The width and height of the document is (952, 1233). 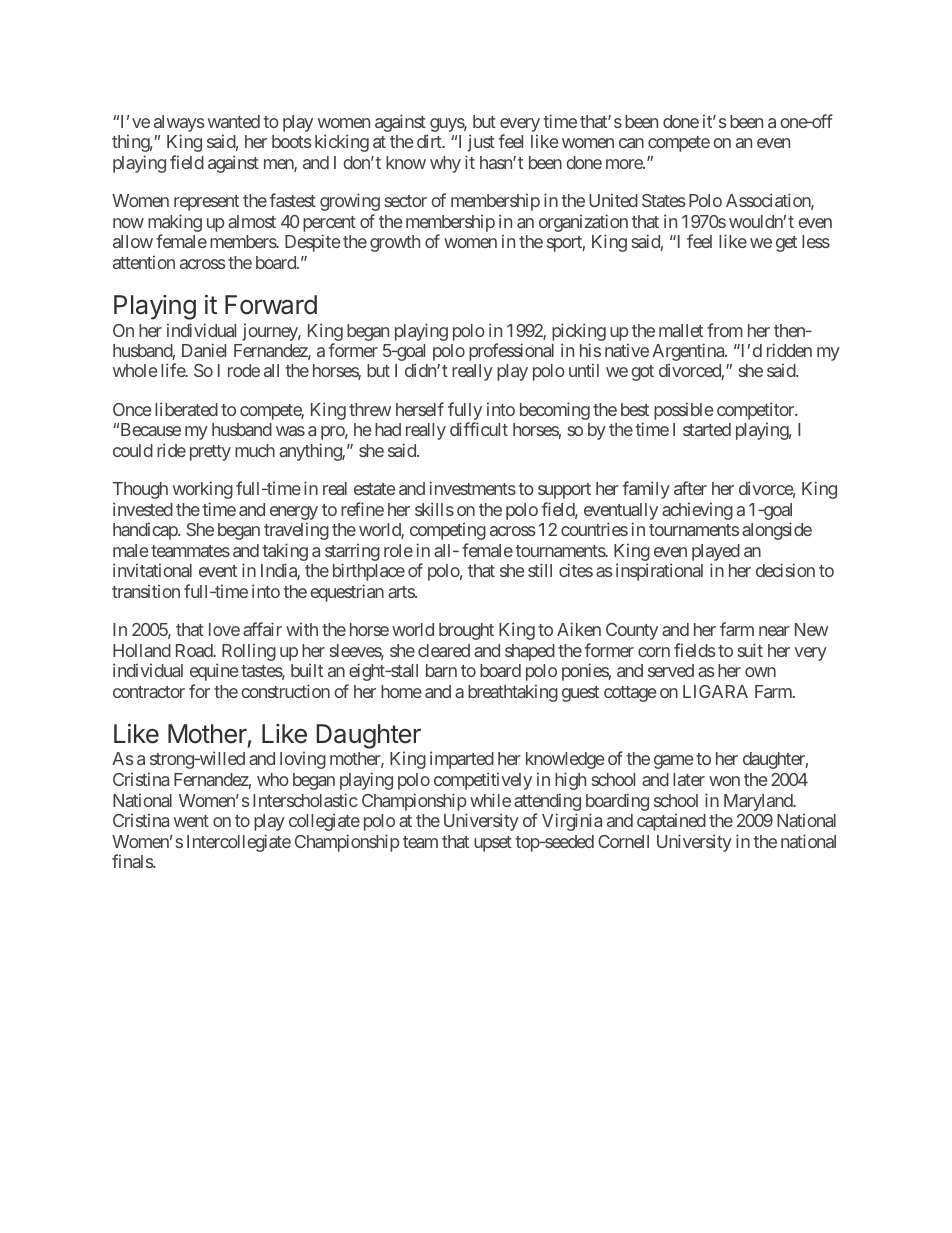 I want to click on loving, so click(x=303, y=760).
